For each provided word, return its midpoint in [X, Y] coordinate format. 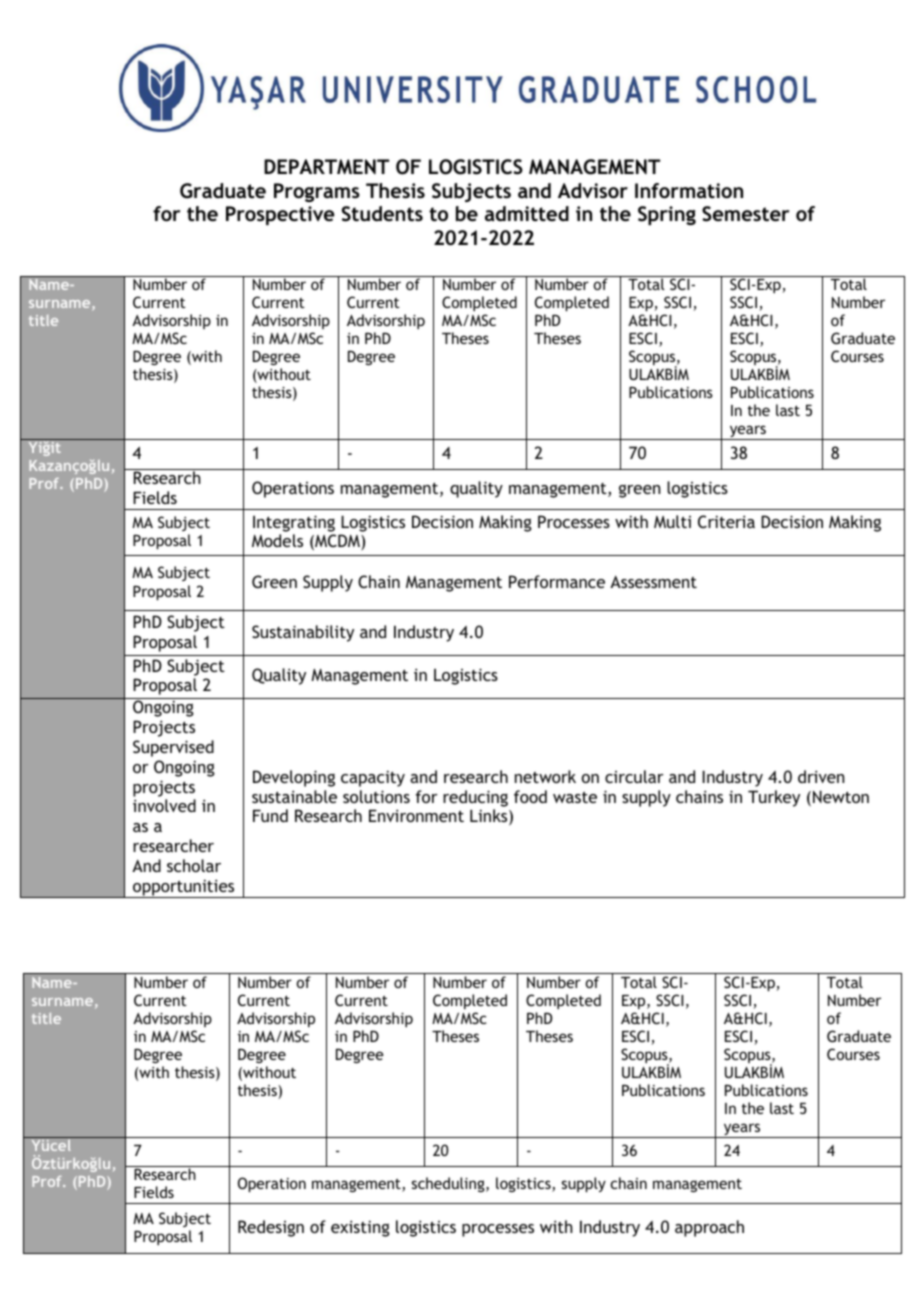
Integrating [294, 523]
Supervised [173, 748]
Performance [557, 581]
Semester [746, 214]
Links [490, 817]
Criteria [726, 521]
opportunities [184, 888]
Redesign [271, 1228]
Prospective [280, 215]
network [545, 776]
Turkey [774, 798]
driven [821, 776]
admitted [527, 213]
